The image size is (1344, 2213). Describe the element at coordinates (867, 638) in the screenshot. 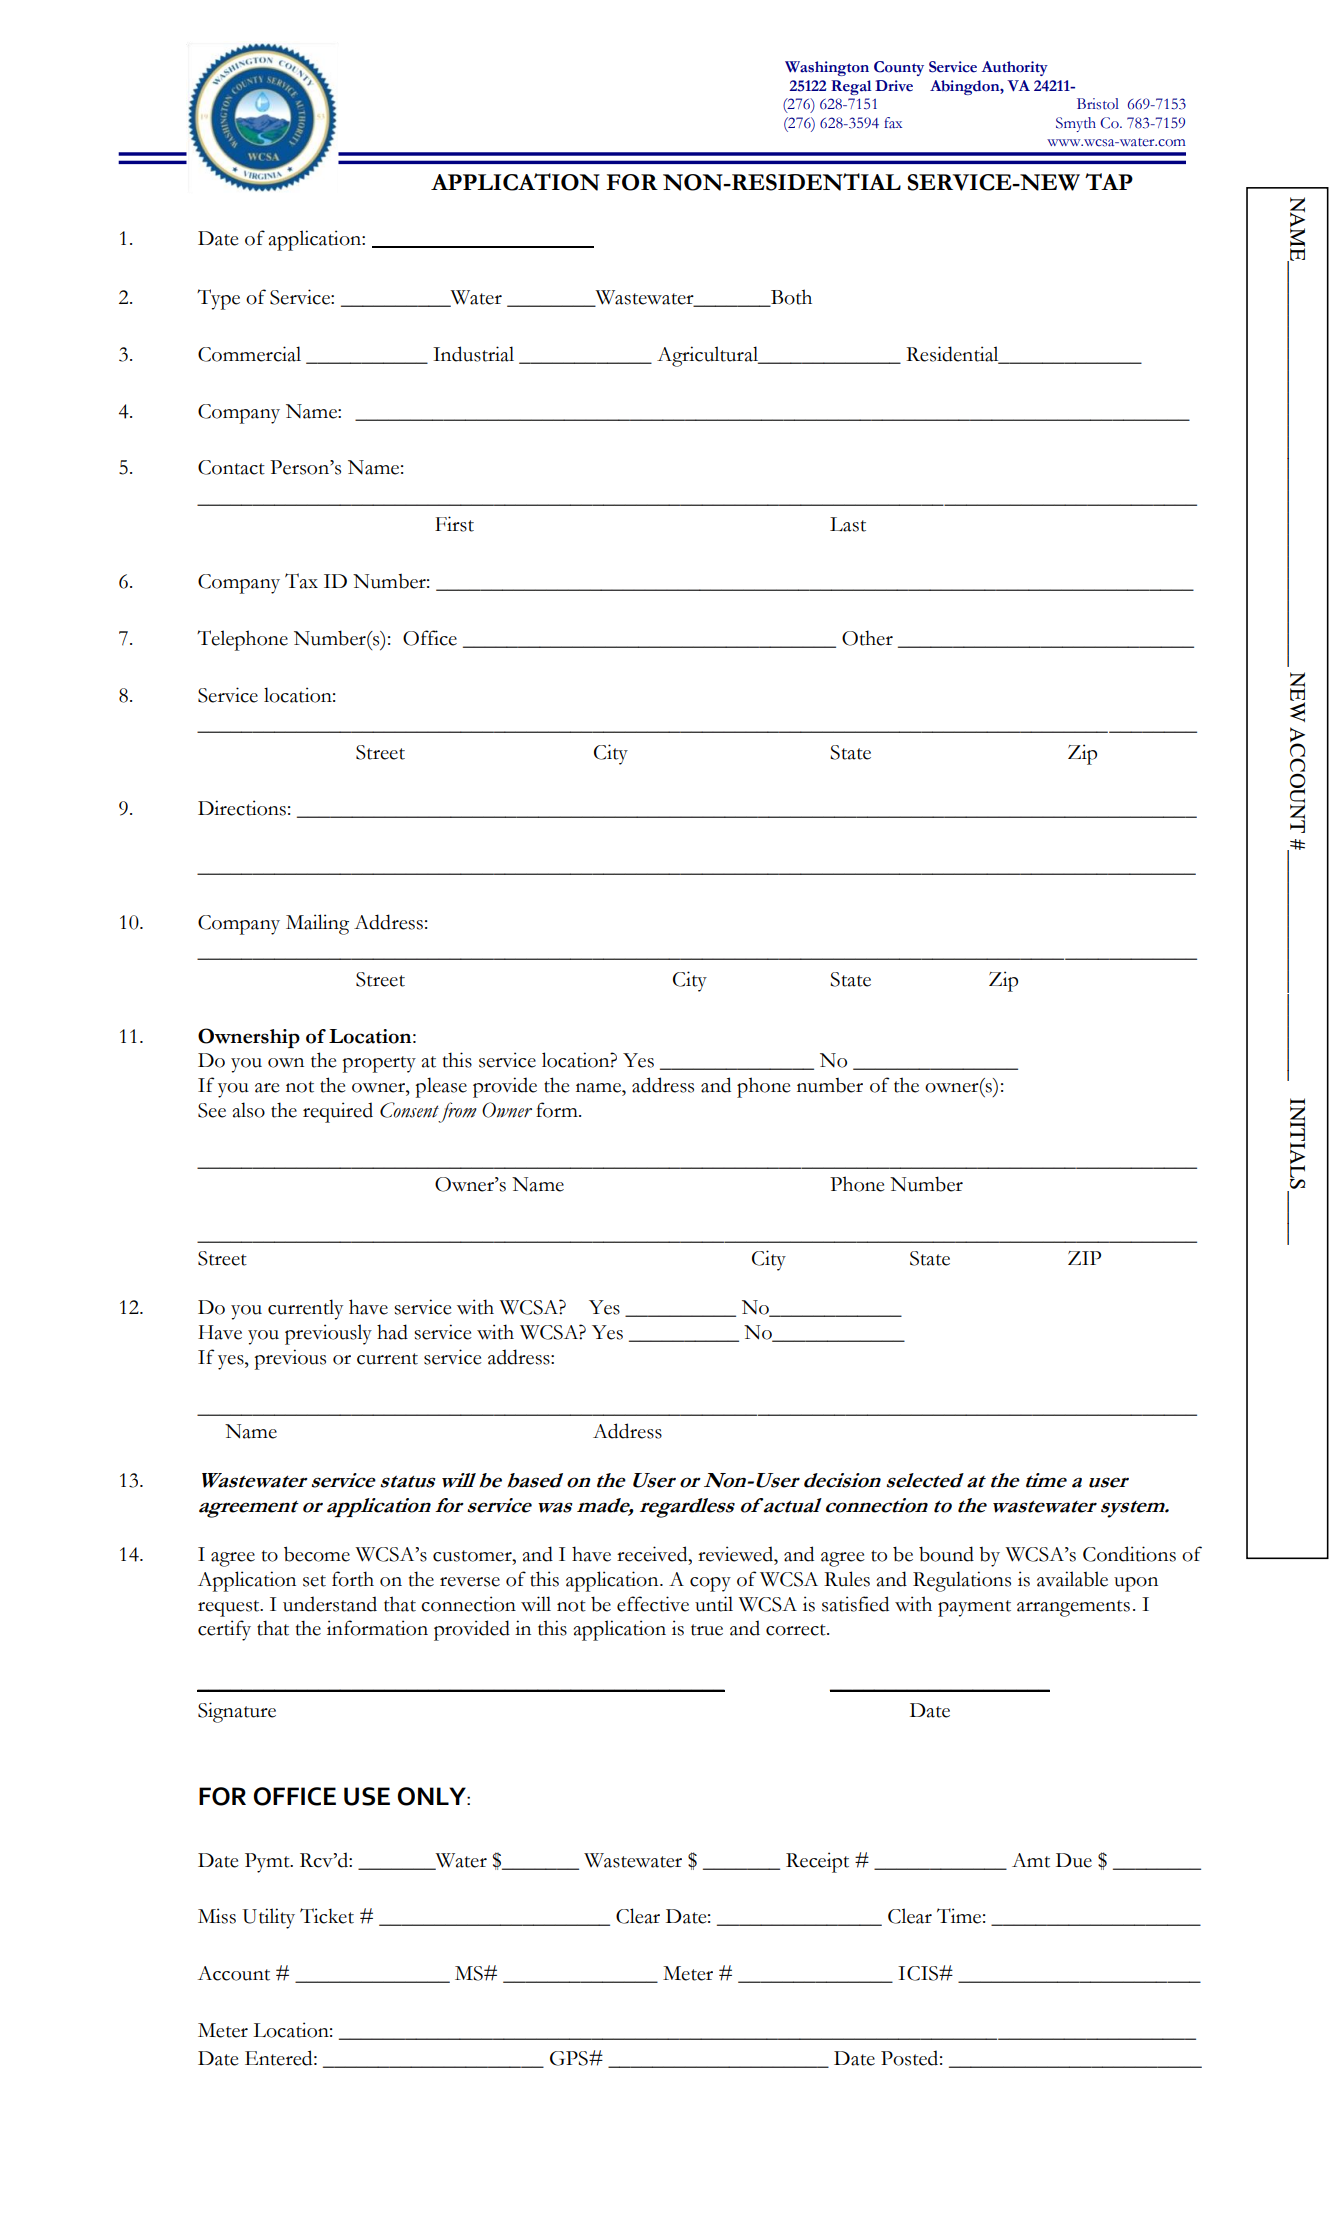

I see `Other` at that location.
